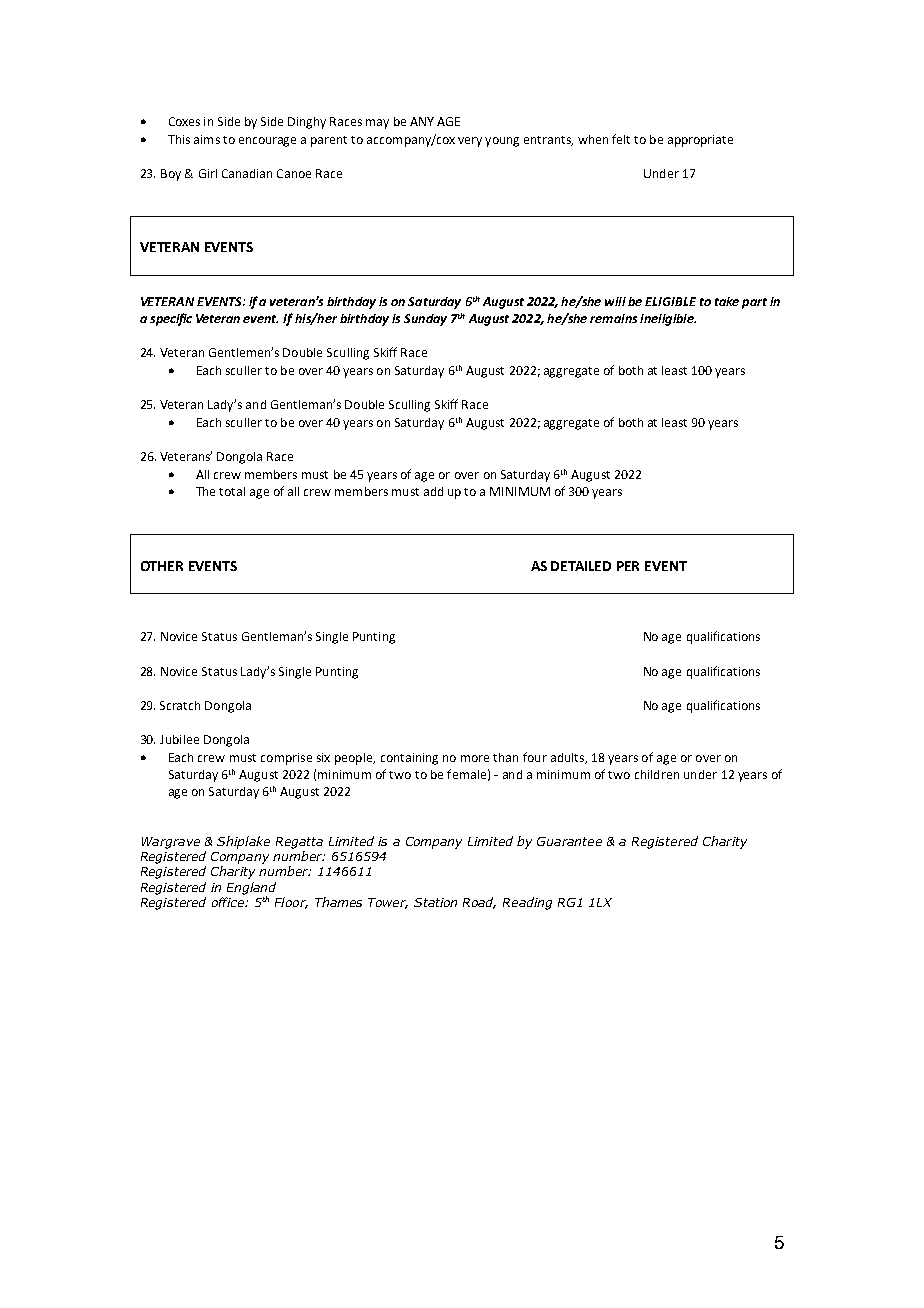  I want to click on more, so click(475, 758).
